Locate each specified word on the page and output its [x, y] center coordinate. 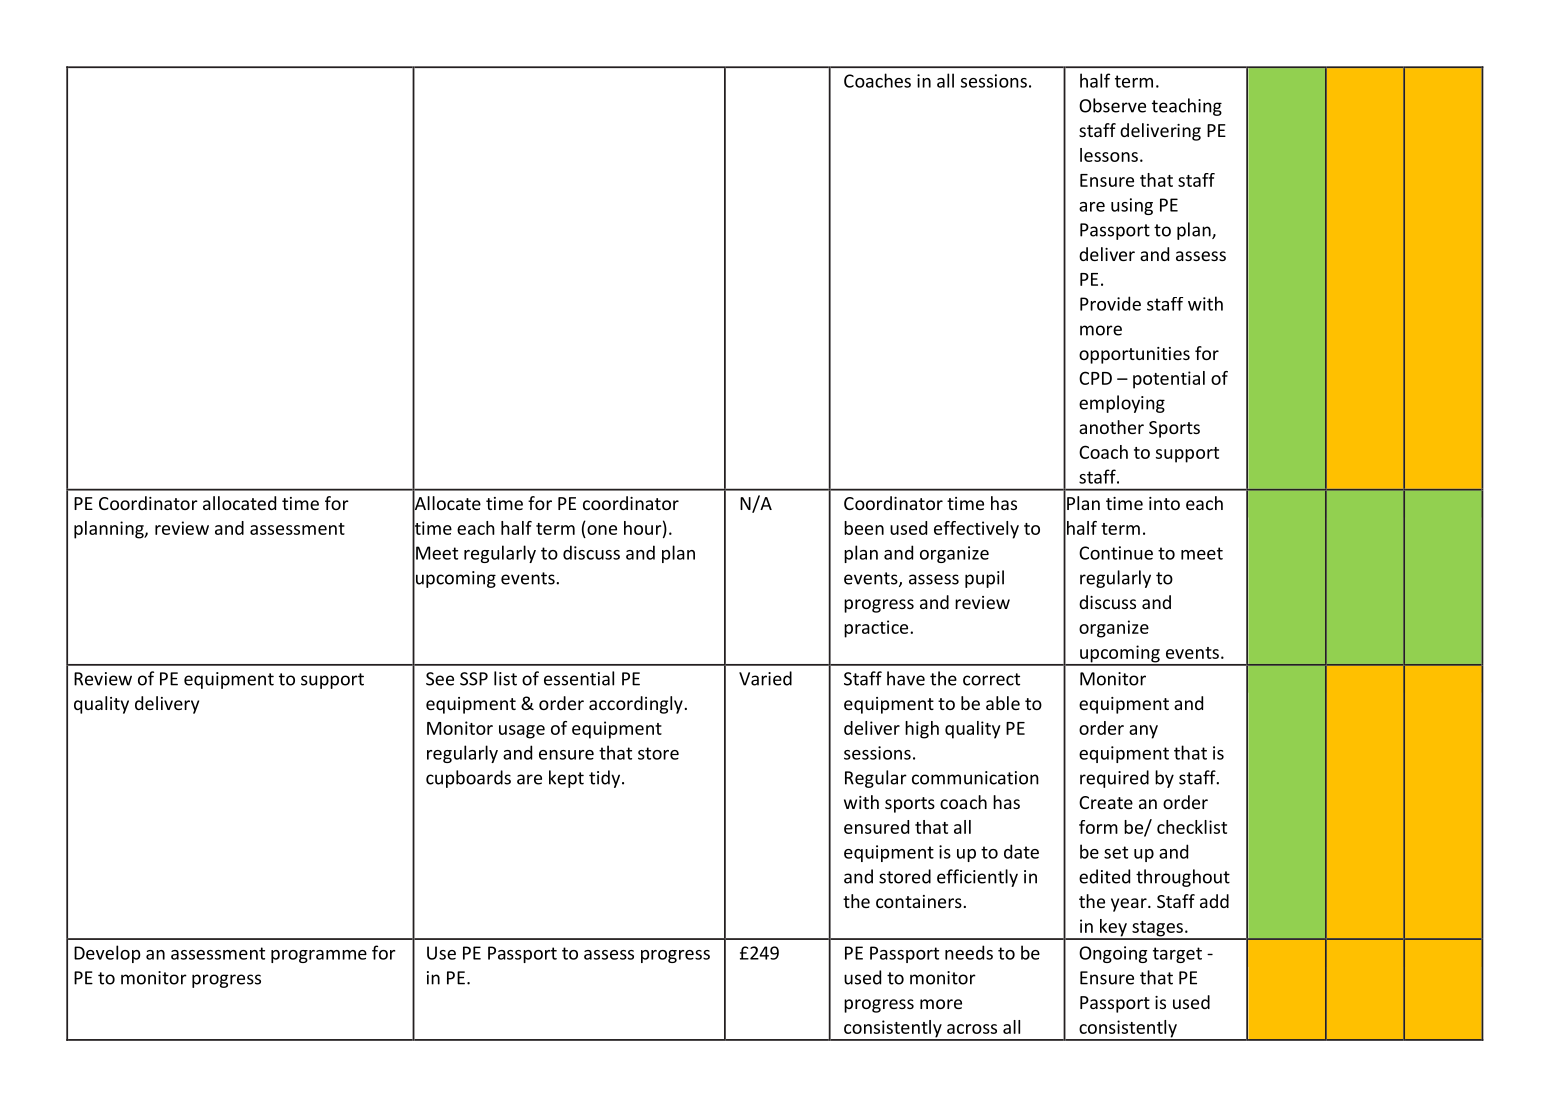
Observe [1112, 105]
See [440, 679]
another [1111, 427]
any [1143, 732]
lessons [1109, 155]
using [1132, 206]
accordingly [636, 705]
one [602, 530]
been [864, 528]
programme [319, 956]
